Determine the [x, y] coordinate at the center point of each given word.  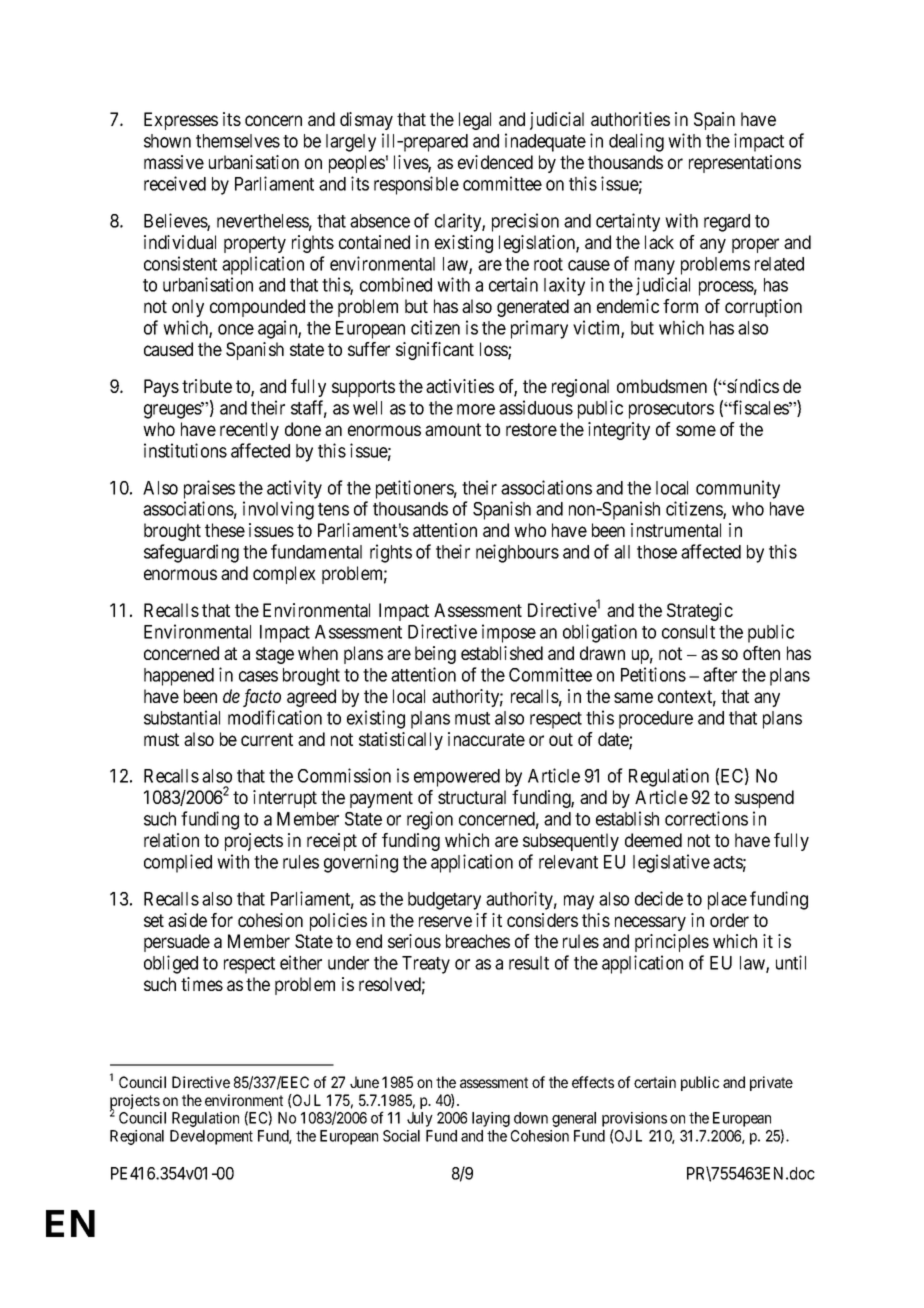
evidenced [495, 162]
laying [491, 1119]
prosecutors [671, 410]
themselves [238, 141]
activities [460, 386]
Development [211, 1137]
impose [509, 633]
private [771, 1083]
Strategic [700, 612]
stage [275, 655]
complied [178, 863]
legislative [671, 863]
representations [745, 164]
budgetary [444, 901]
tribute [207, 386]
